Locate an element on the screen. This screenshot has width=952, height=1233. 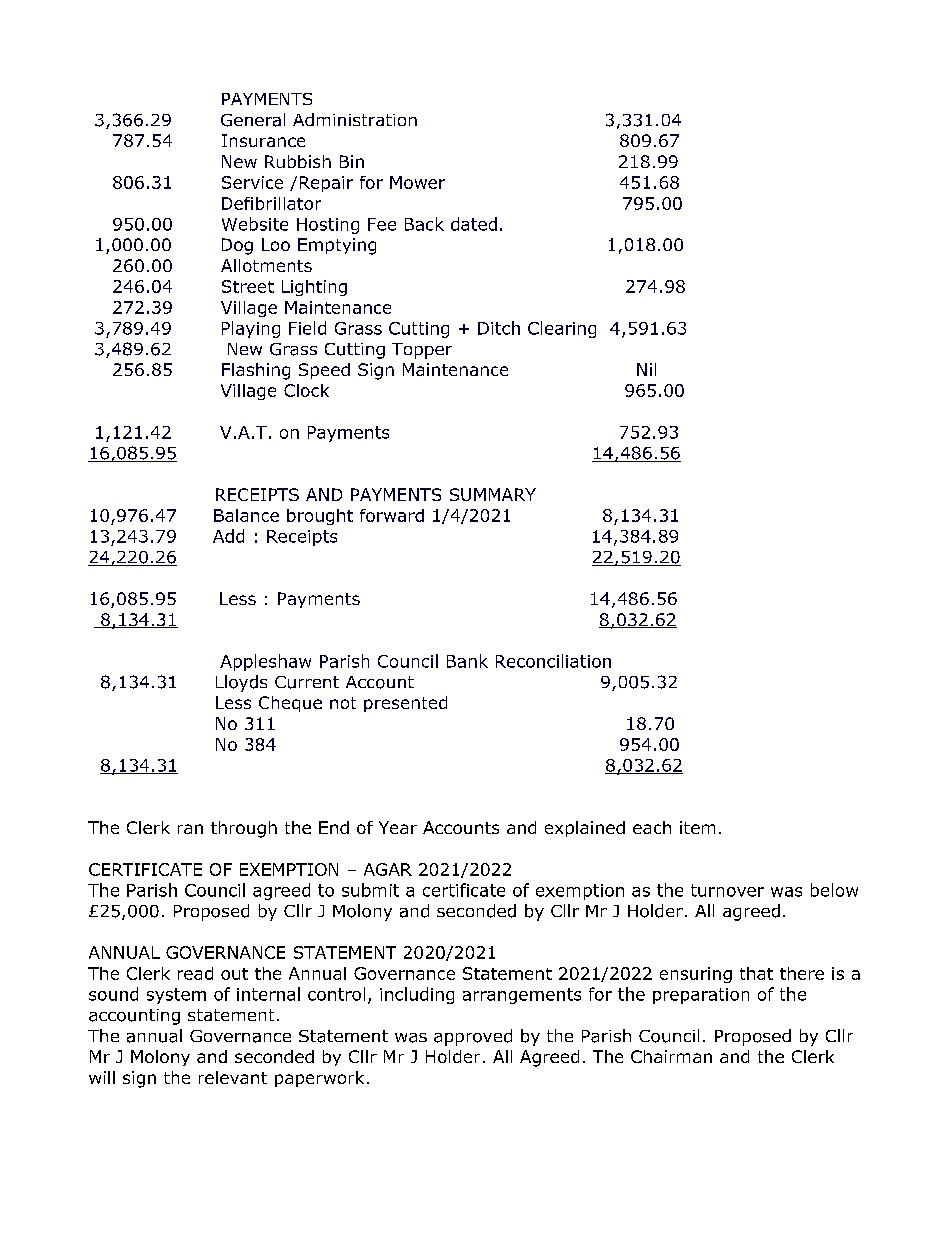
Balance is located at coordinates (246, 515).
